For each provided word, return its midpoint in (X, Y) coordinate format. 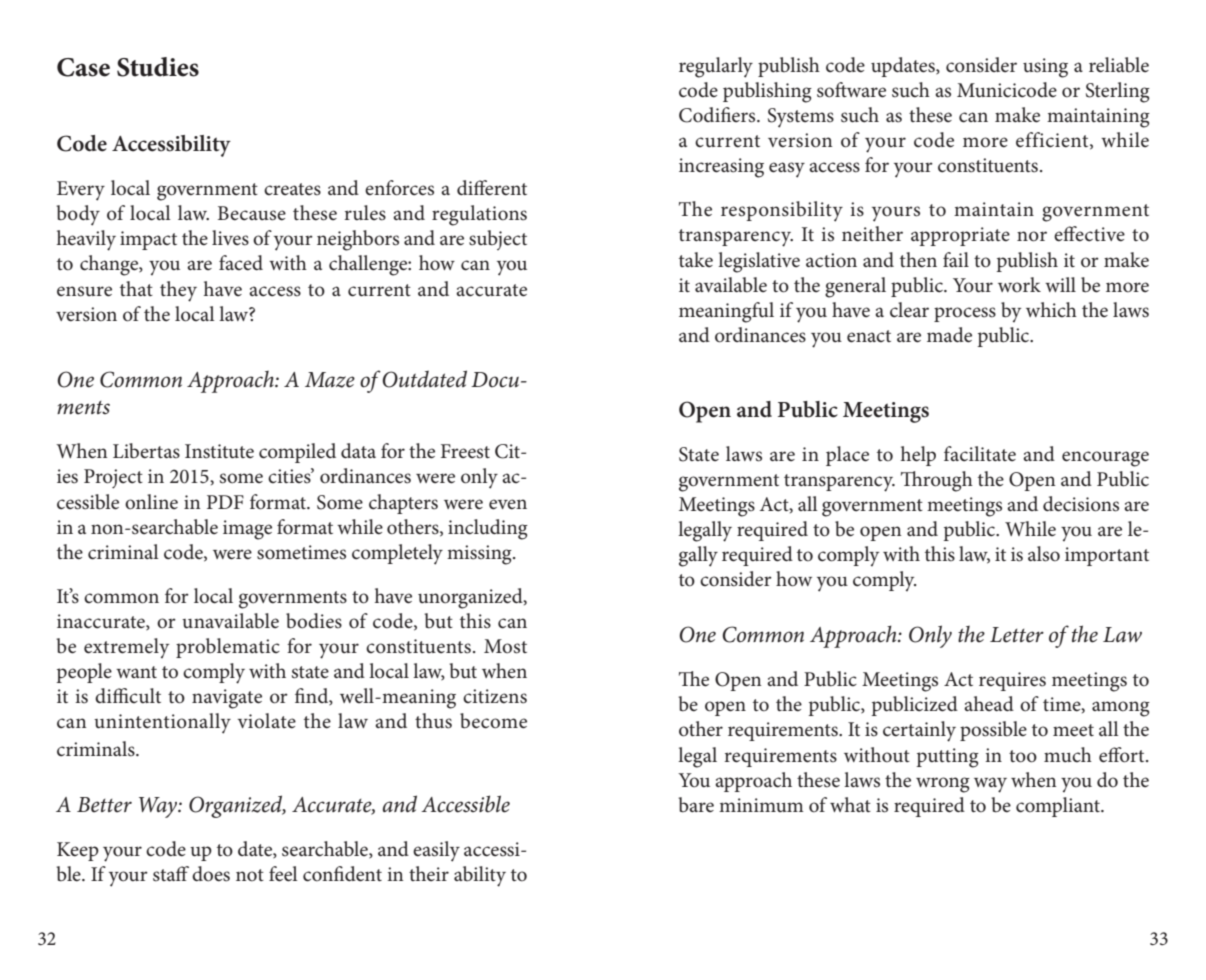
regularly (716, 67)
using (1045, 68)
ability (480, 876)
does (211, 874)
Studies (158, 67)
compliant (1059, 807)
